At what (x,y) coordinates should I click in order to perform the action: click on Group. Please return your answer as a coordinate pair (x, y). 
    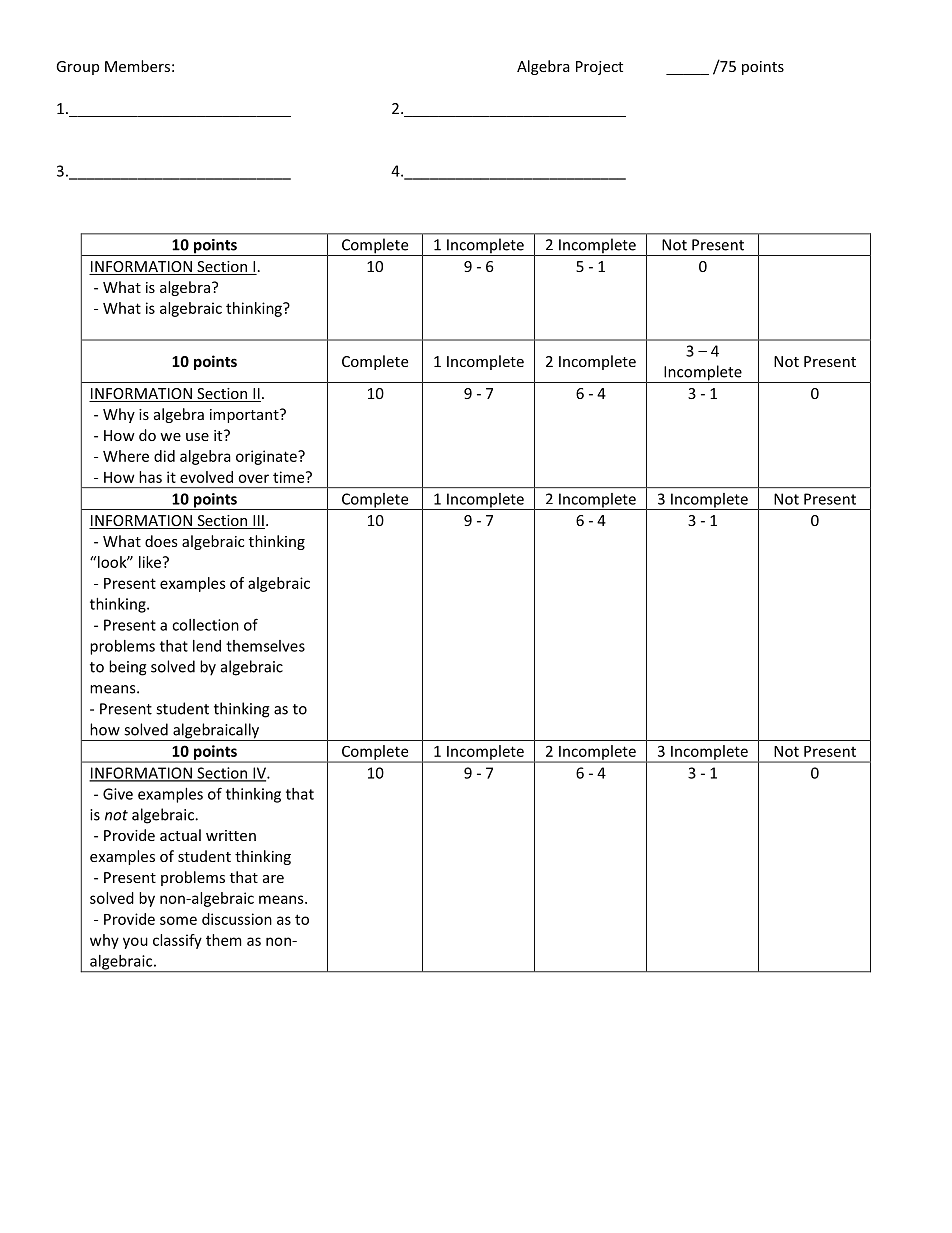
    Looking at the image, I should click on (77, 68).
